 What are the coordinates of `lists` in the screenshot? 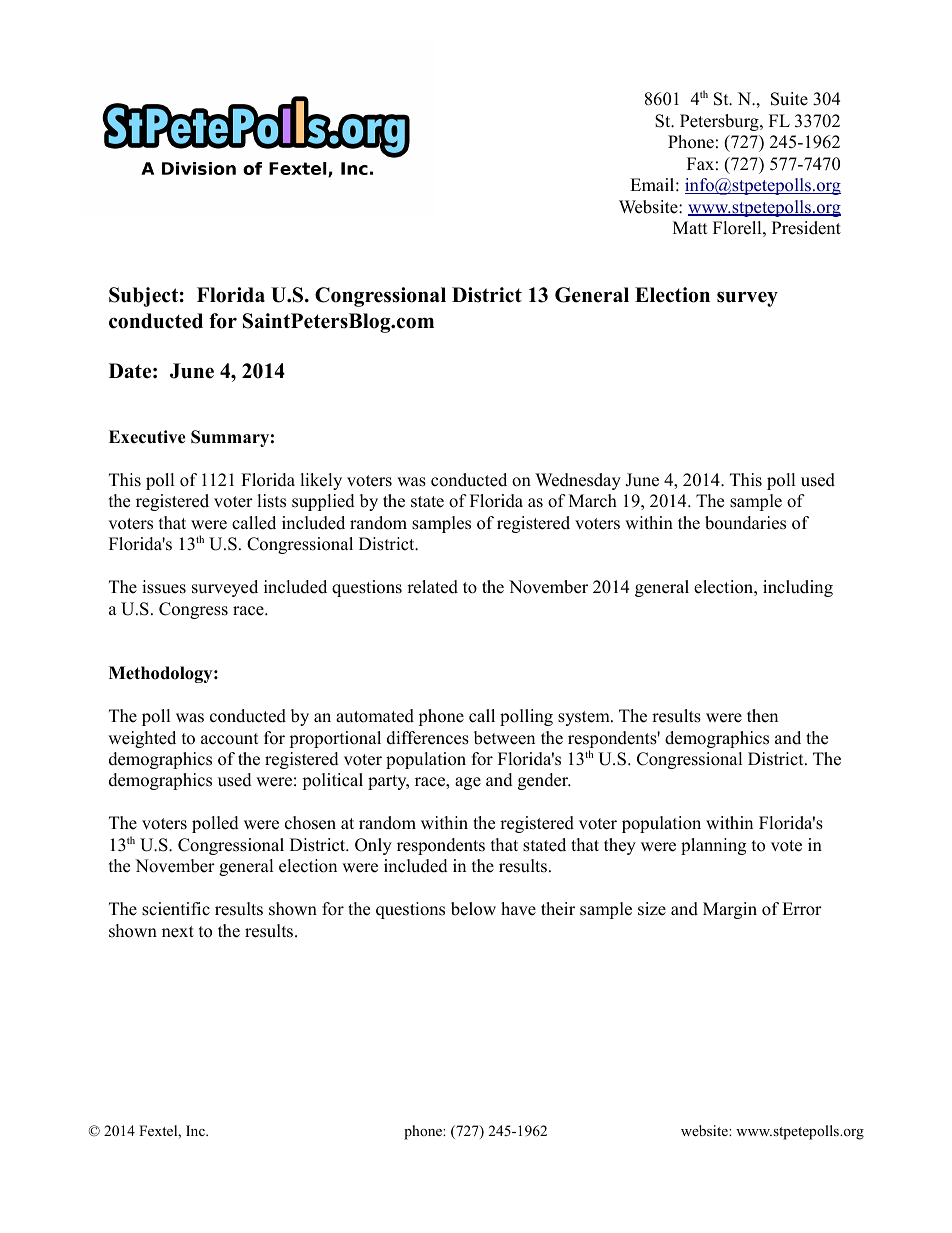 It's located at (271, 501).
